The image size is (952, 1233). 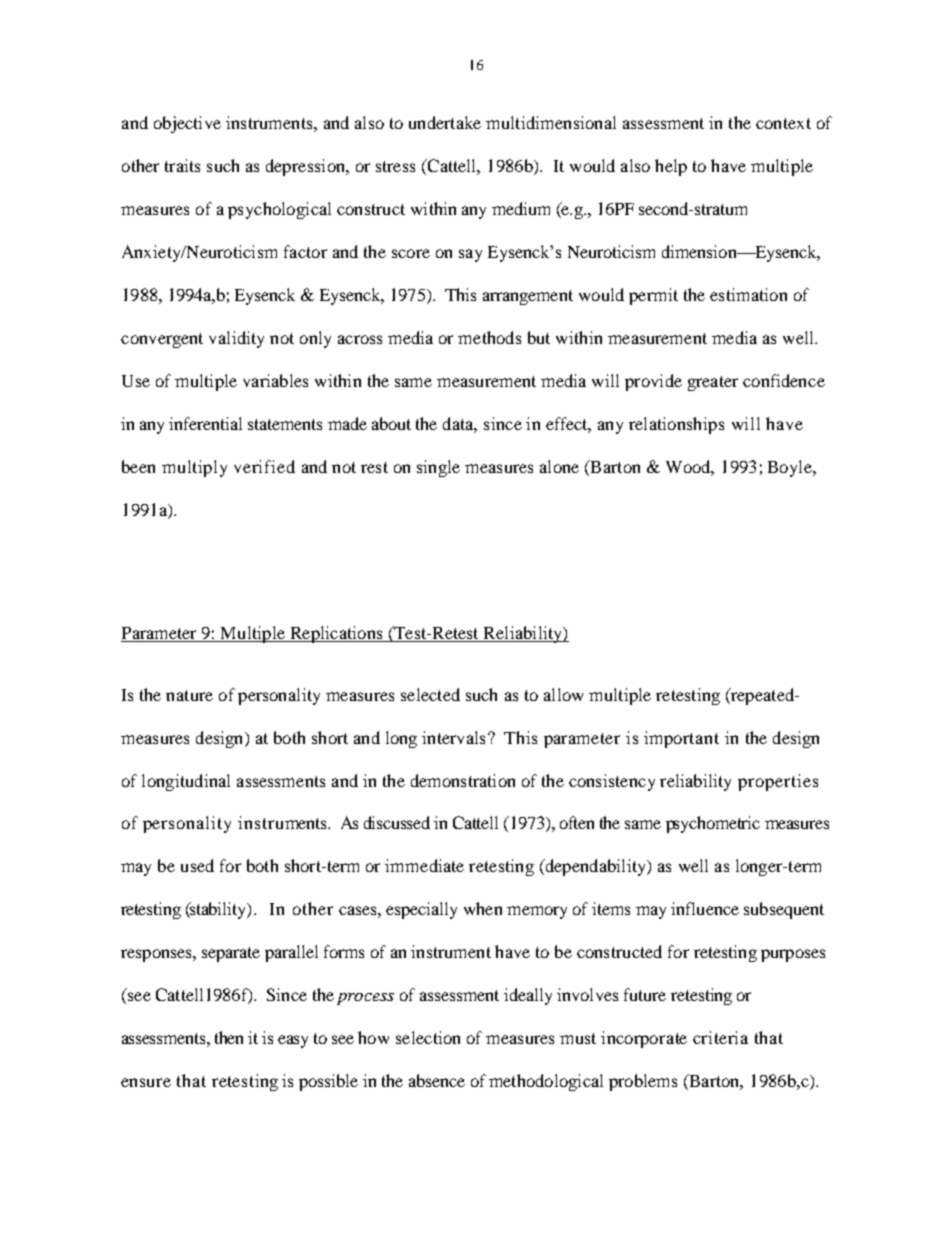 I want to click on selection, so click(x=428, y=1037).
